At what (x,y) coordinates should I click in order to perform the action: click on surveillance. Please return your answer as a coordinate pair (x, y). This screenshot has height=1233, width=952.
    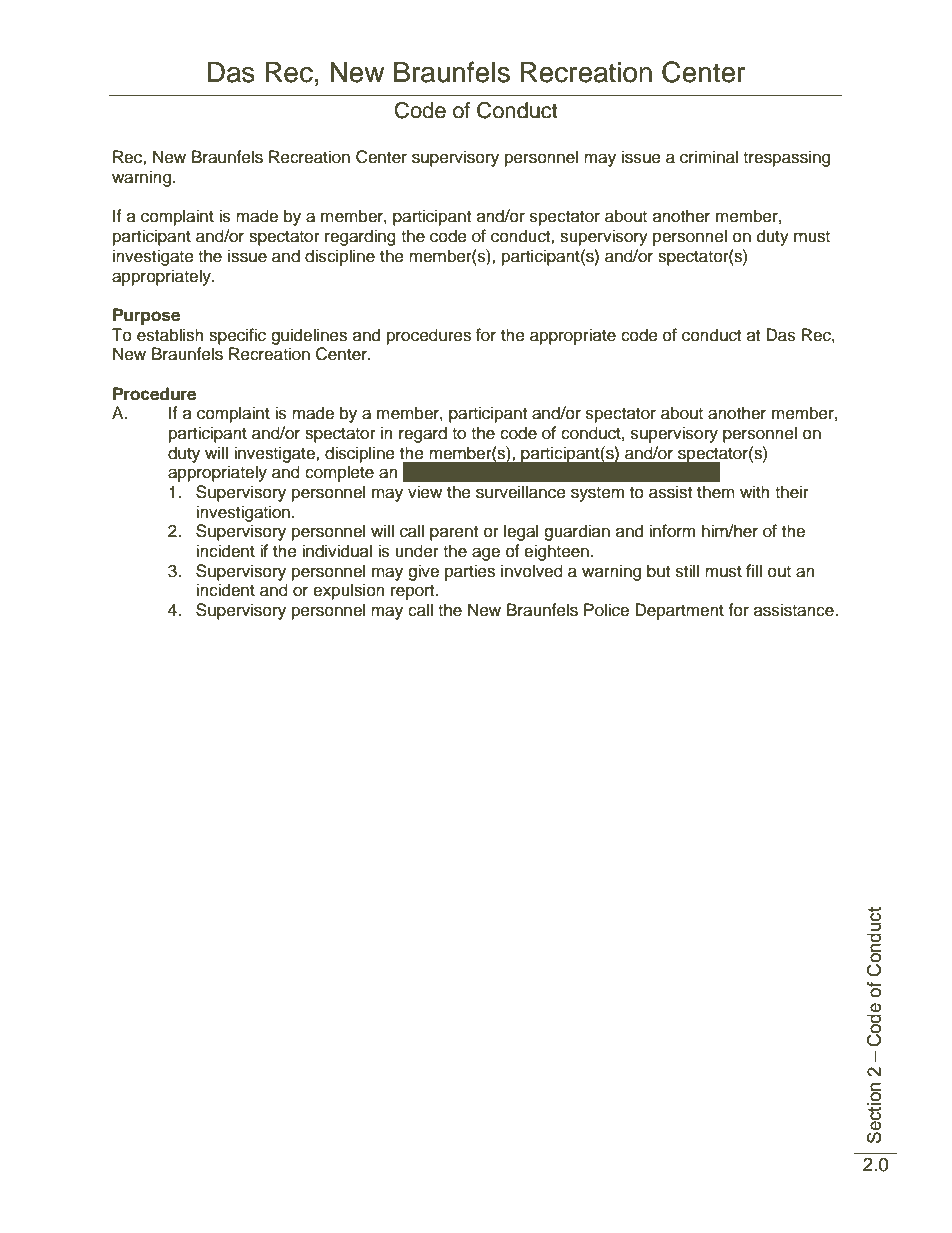
    Looking at the image, I should click on (521, 492).
